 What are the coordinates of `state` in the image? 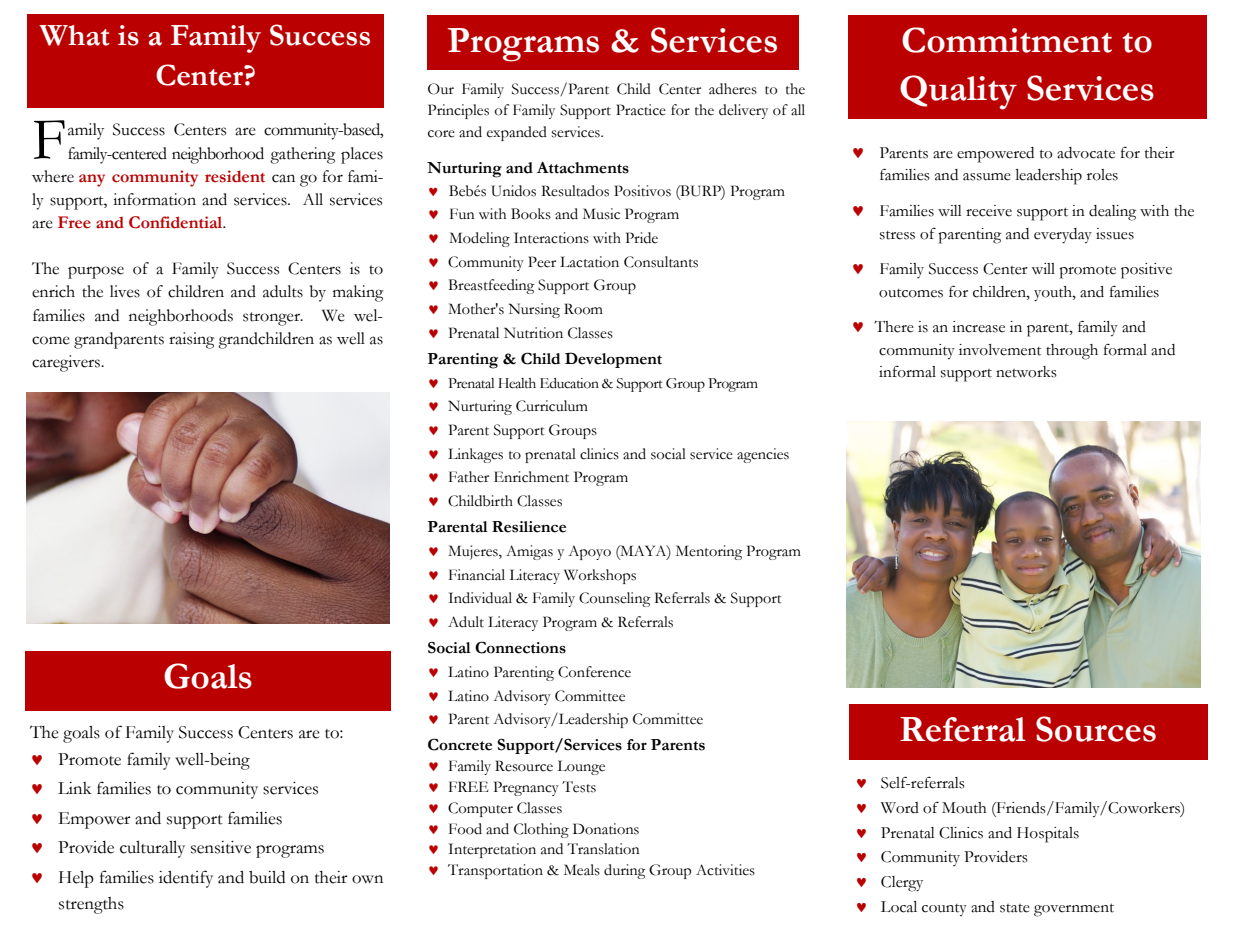 It's located at (1015, 908).
